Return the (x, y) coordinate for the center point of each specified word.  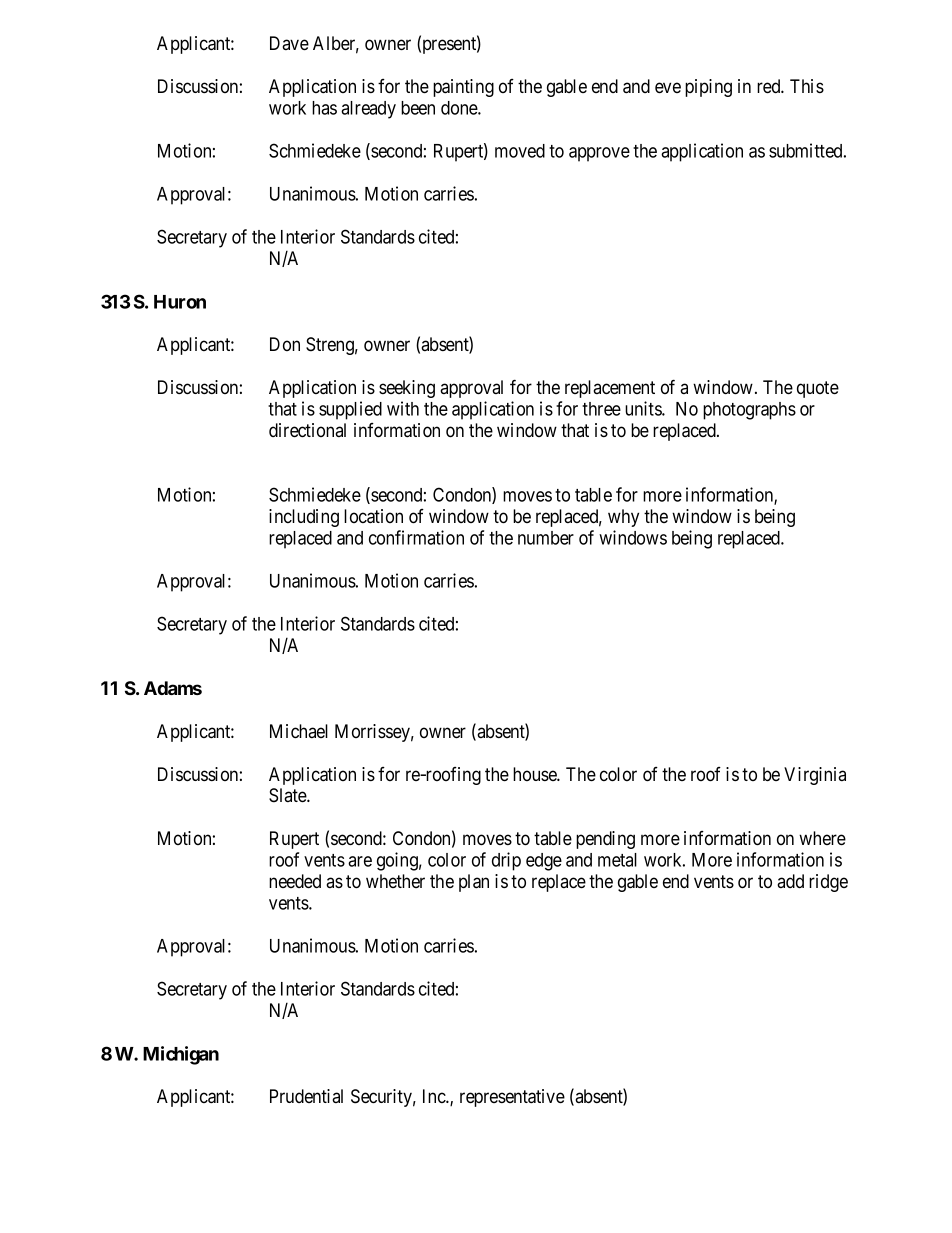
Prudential (306, 1096)
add (790, 881)
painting (463, 88)
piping (708, 88)
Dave (289, 43)
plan (474, 883)
